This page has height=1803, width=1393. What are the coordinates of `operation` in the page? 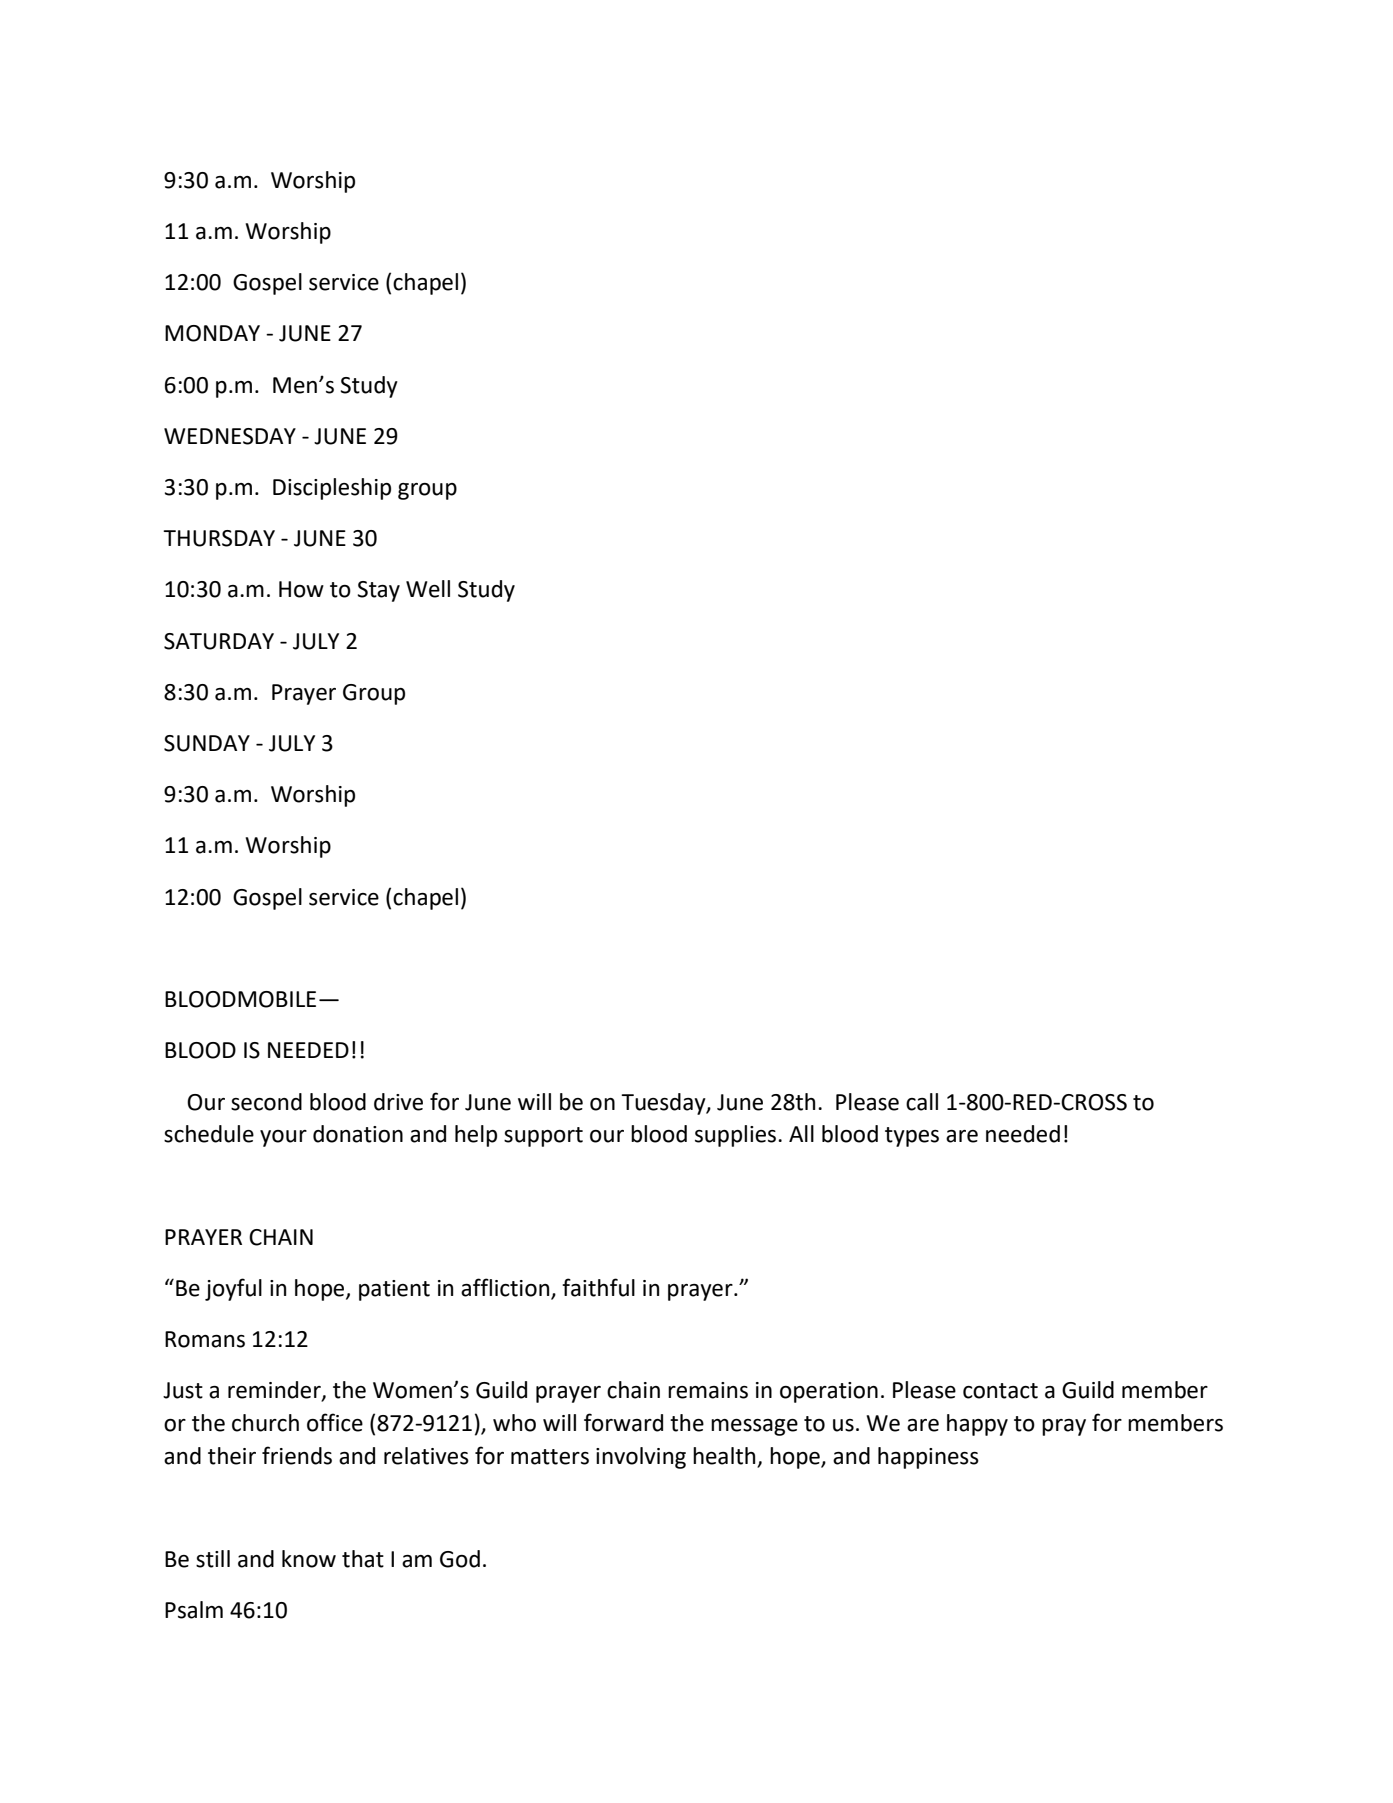 It's located at (829, 1392).
